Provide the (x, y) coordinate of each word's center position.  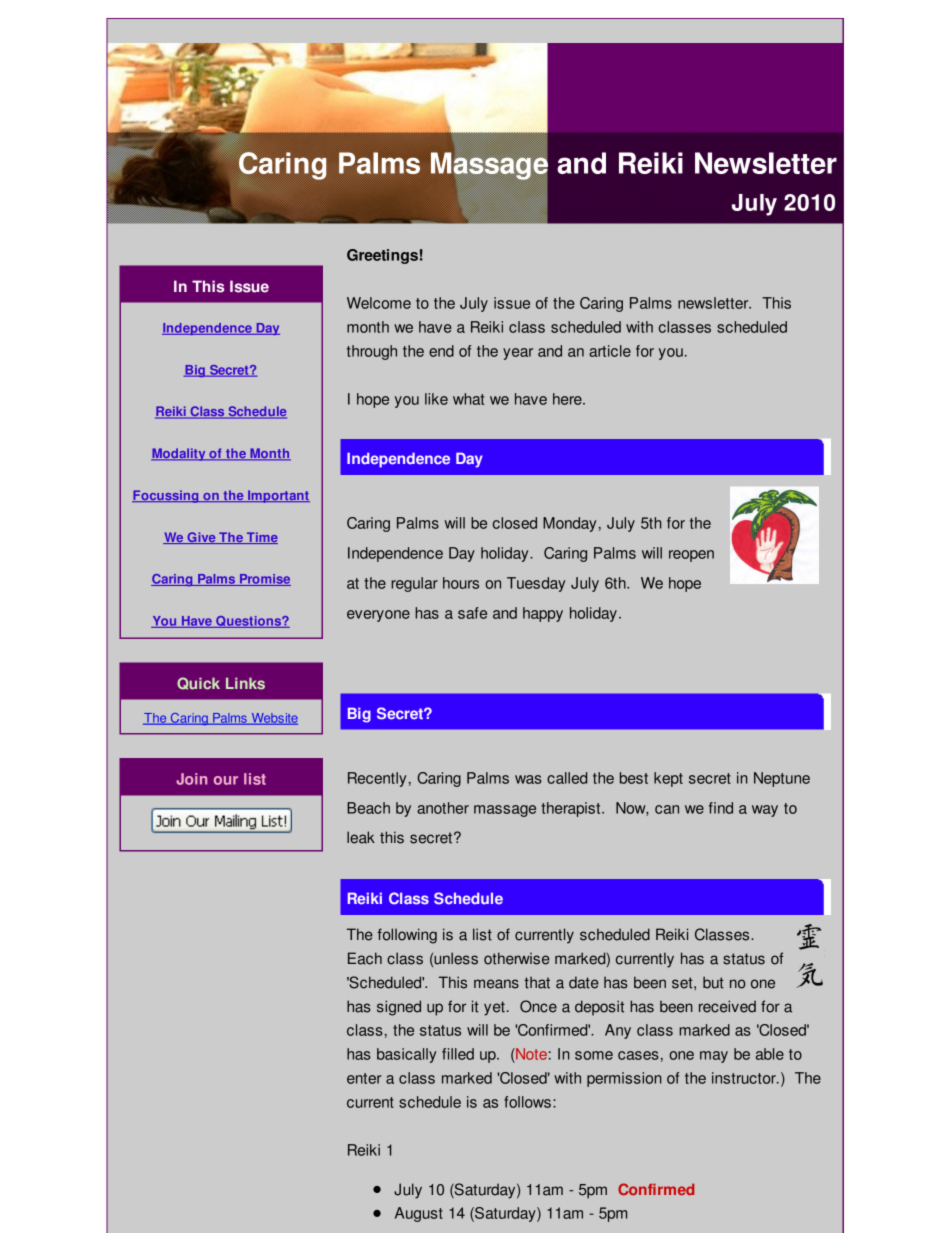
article (610, 351)
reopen (691, 556)
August (419, 1214)
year (518, 354)
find (721, 808)
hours (461, 583)
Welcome (379, 303)
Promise (264, 580)
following (407, 936)
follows (527, 1102)
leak (361, 837)
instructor (745, 1078)
